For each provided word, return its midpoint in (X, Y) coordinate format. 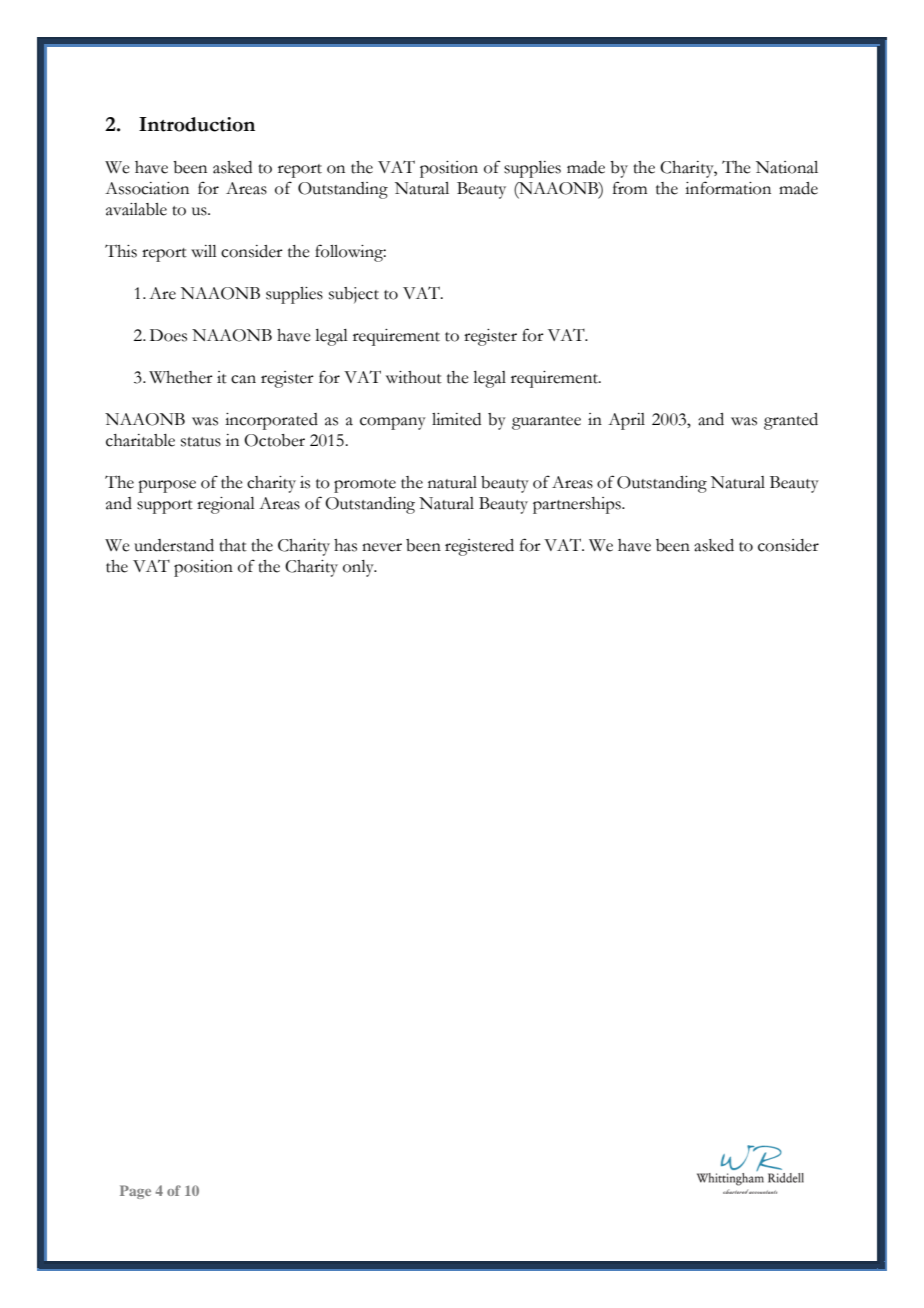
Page (135, 1192)
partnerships (578, 505)
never (382, 547)
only (359, 568)
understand (174, 545)
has (345, 545)
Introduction (197, 124)
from (630, 188)
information (728, 188)
